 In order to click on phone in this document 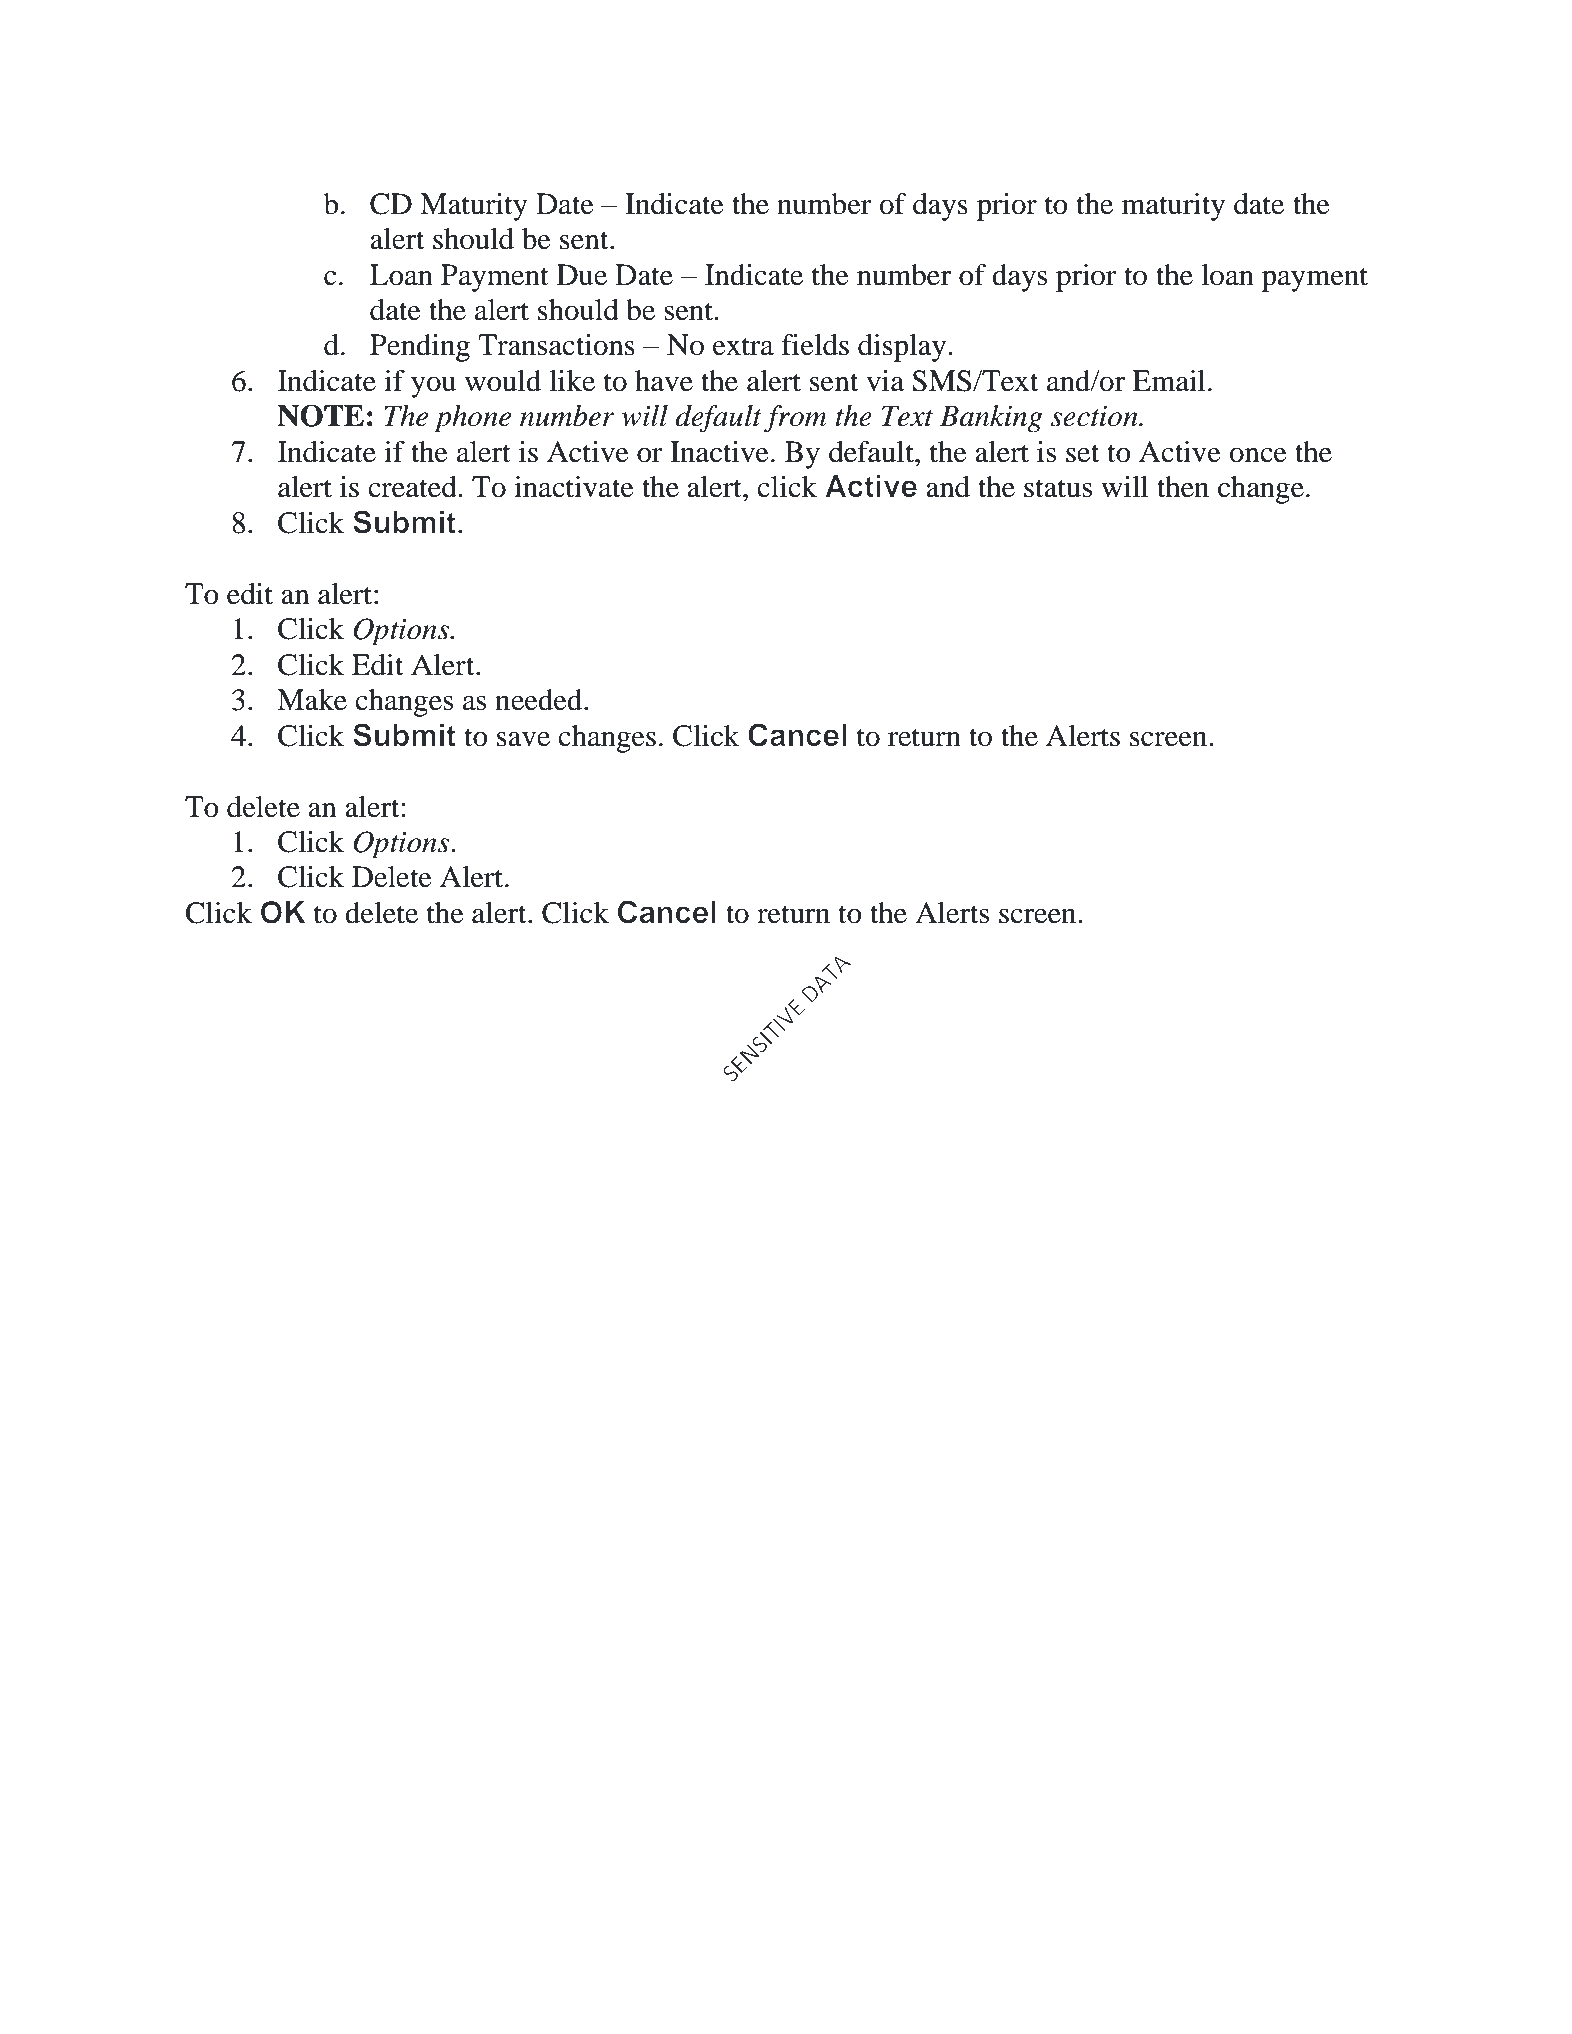, I will do `click(472, 419)`.
